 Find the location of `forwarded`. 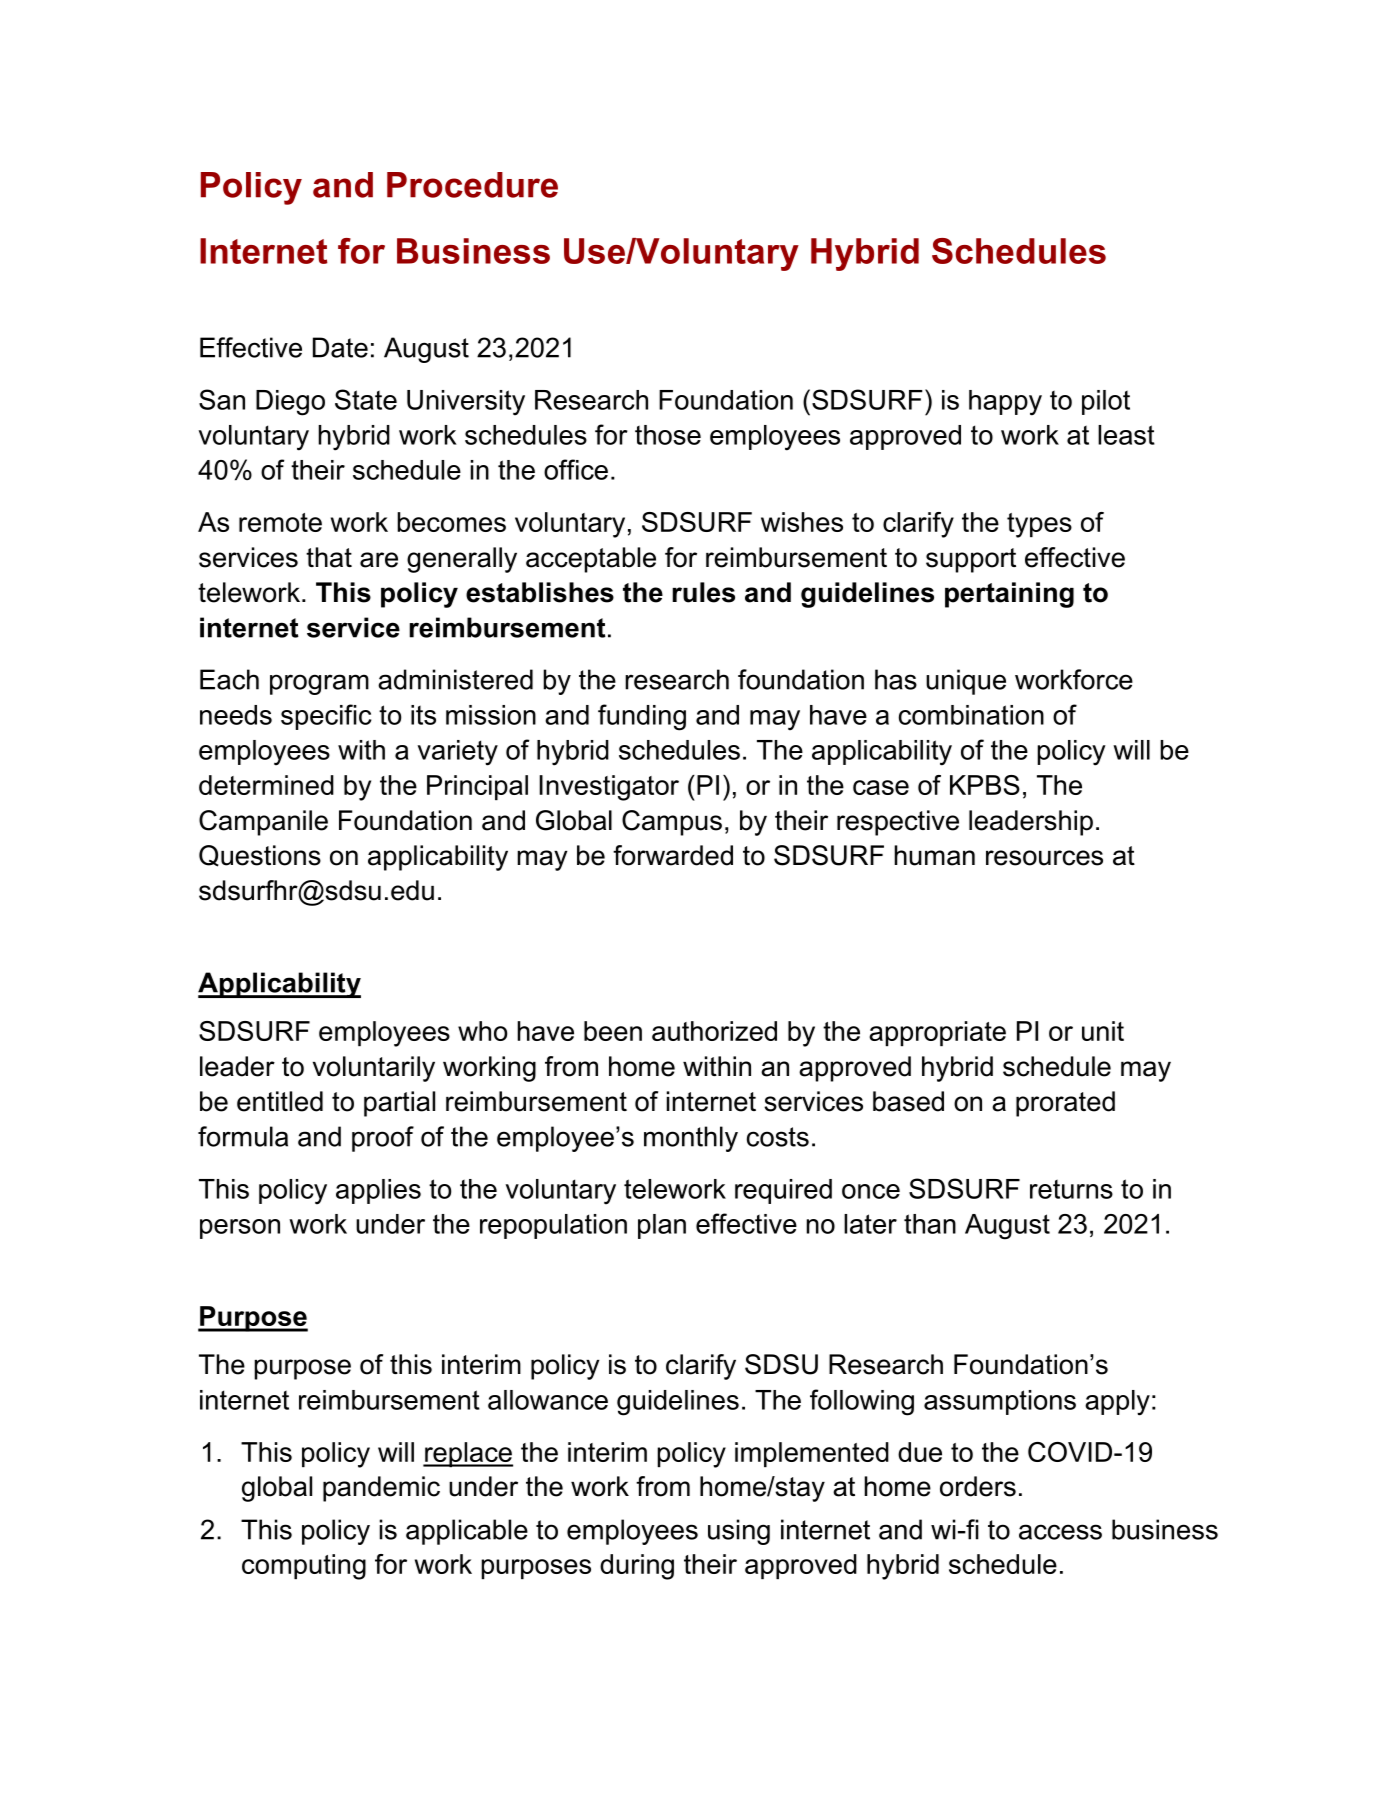

forwarded is located at coordinates (673, 855).
